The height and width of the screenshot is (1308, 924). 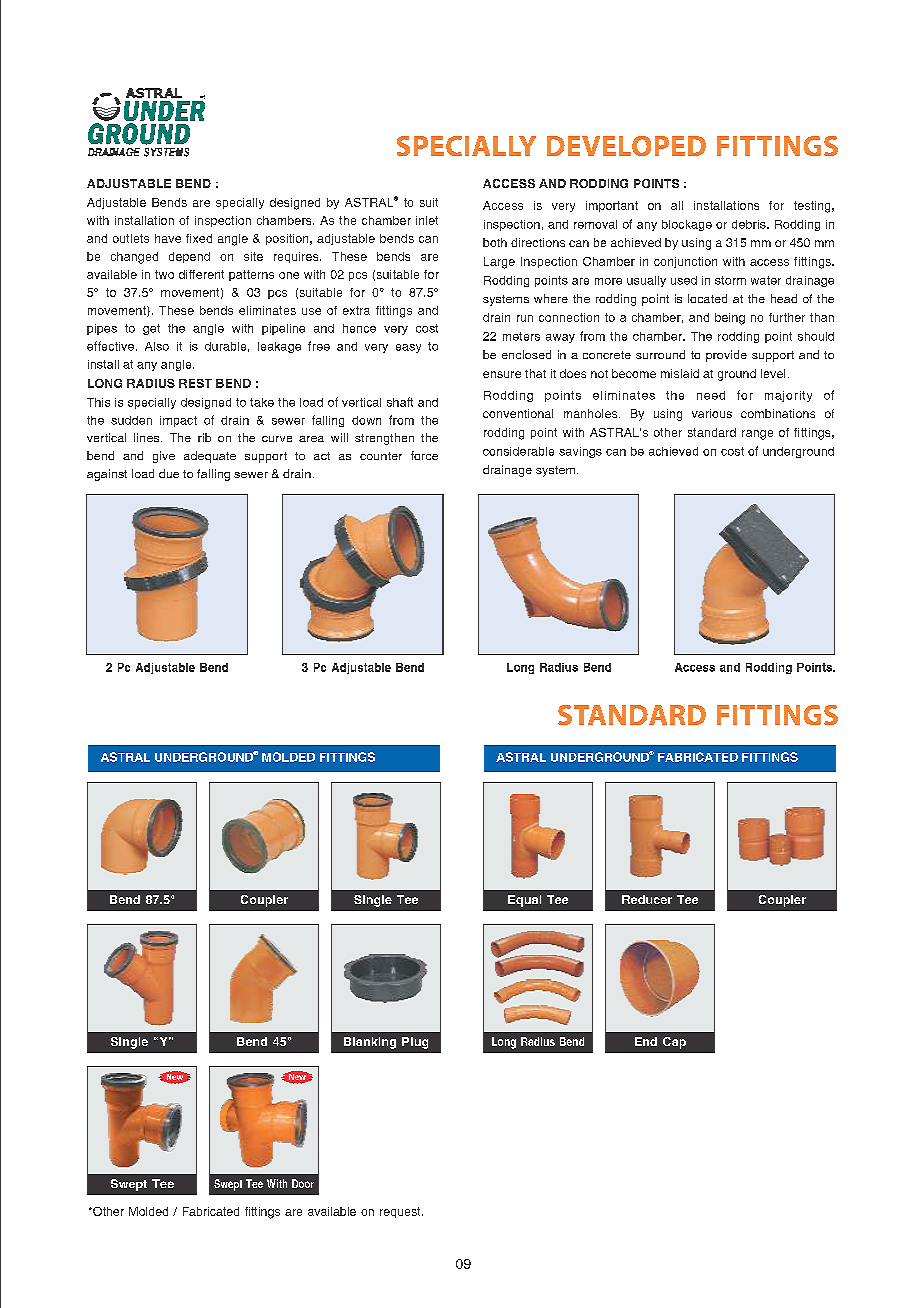 I want to click on Blanking, so click(x=370, y=1043).
